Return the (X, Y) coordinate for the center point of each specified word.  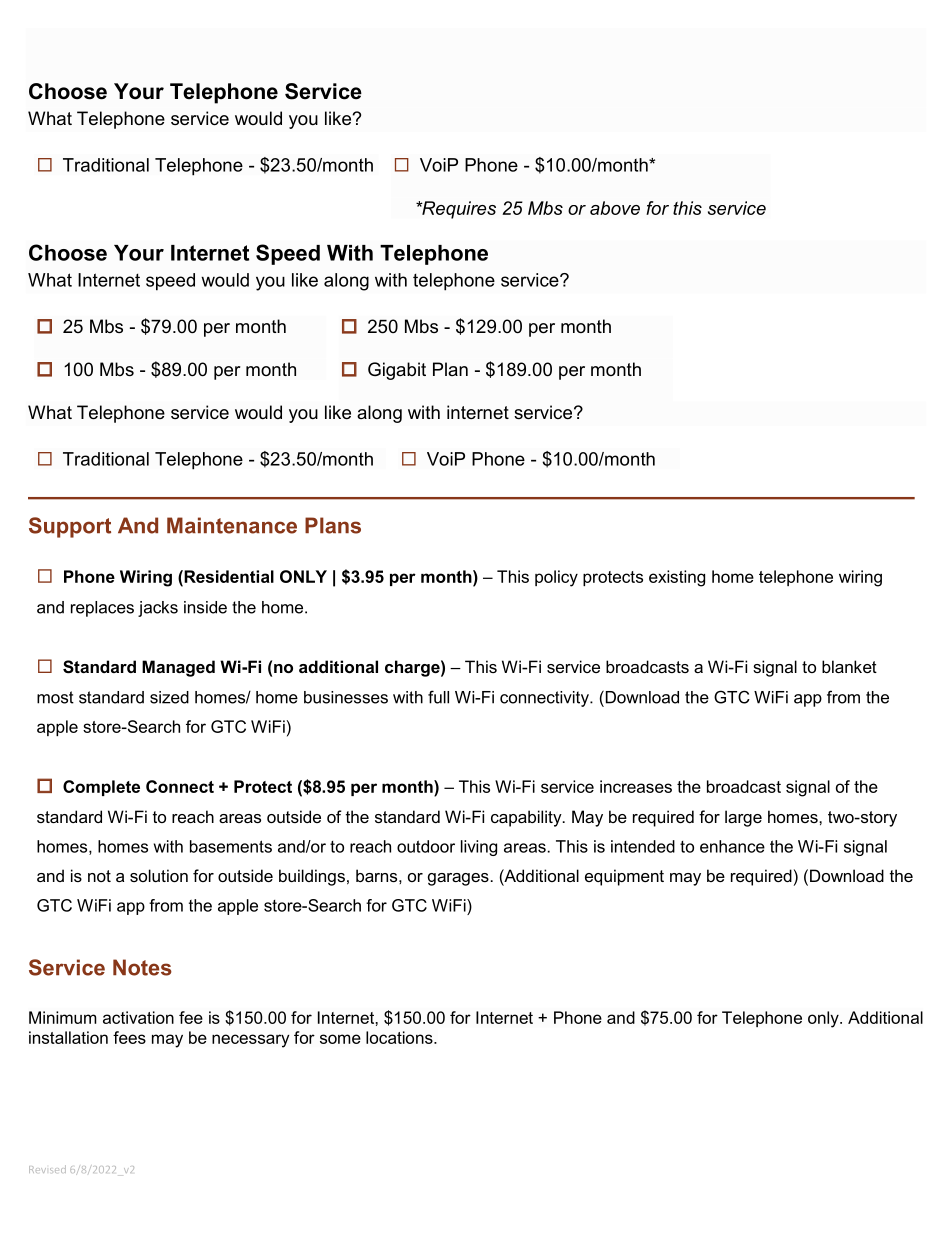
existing (677, 578)
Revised (47, 1169)
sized (169, 697)
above (615, 208)
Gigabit (397, 371)
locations (400, 1037)
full (438, 697)
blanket (849, 666)
